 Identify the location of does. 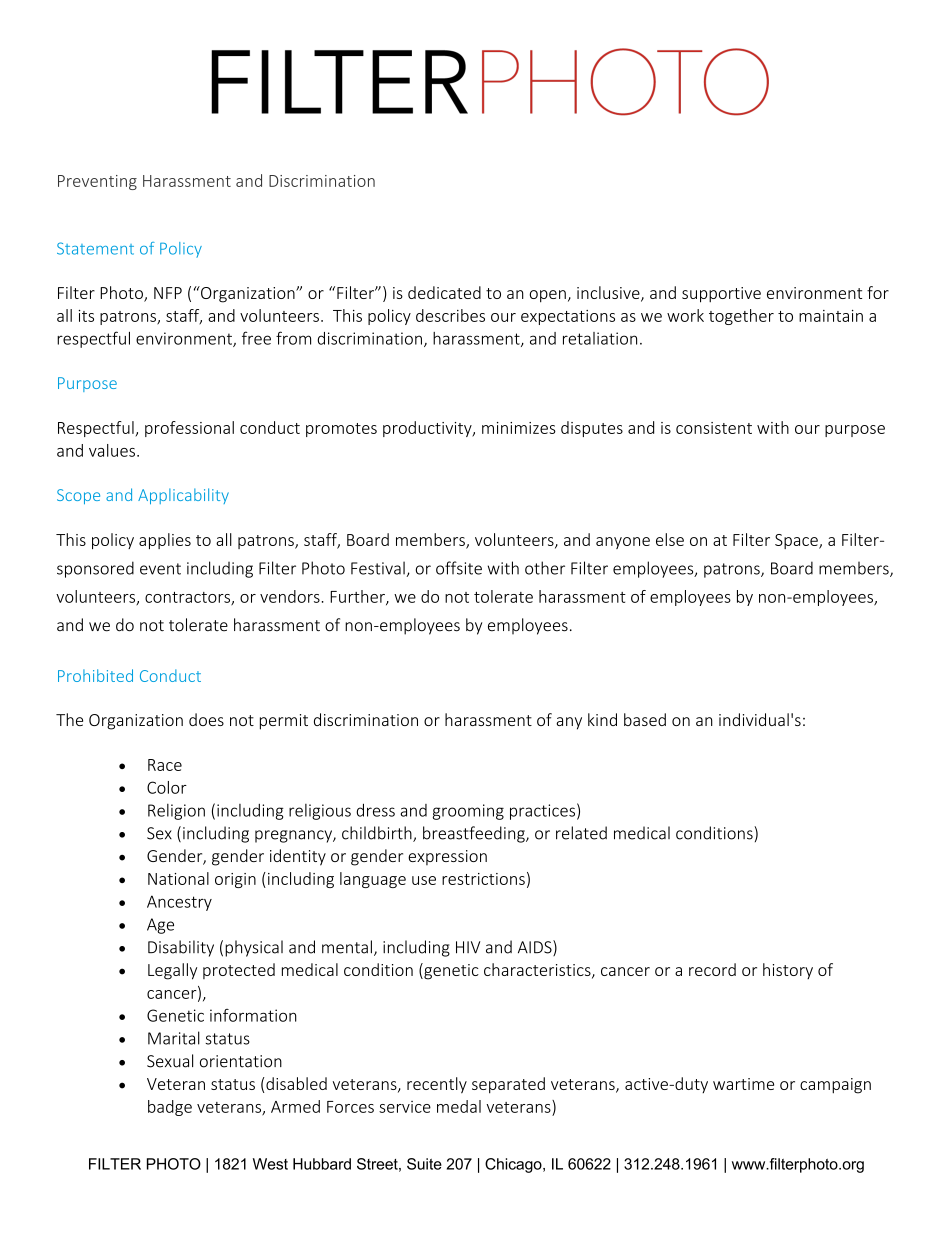
(206, 719).
